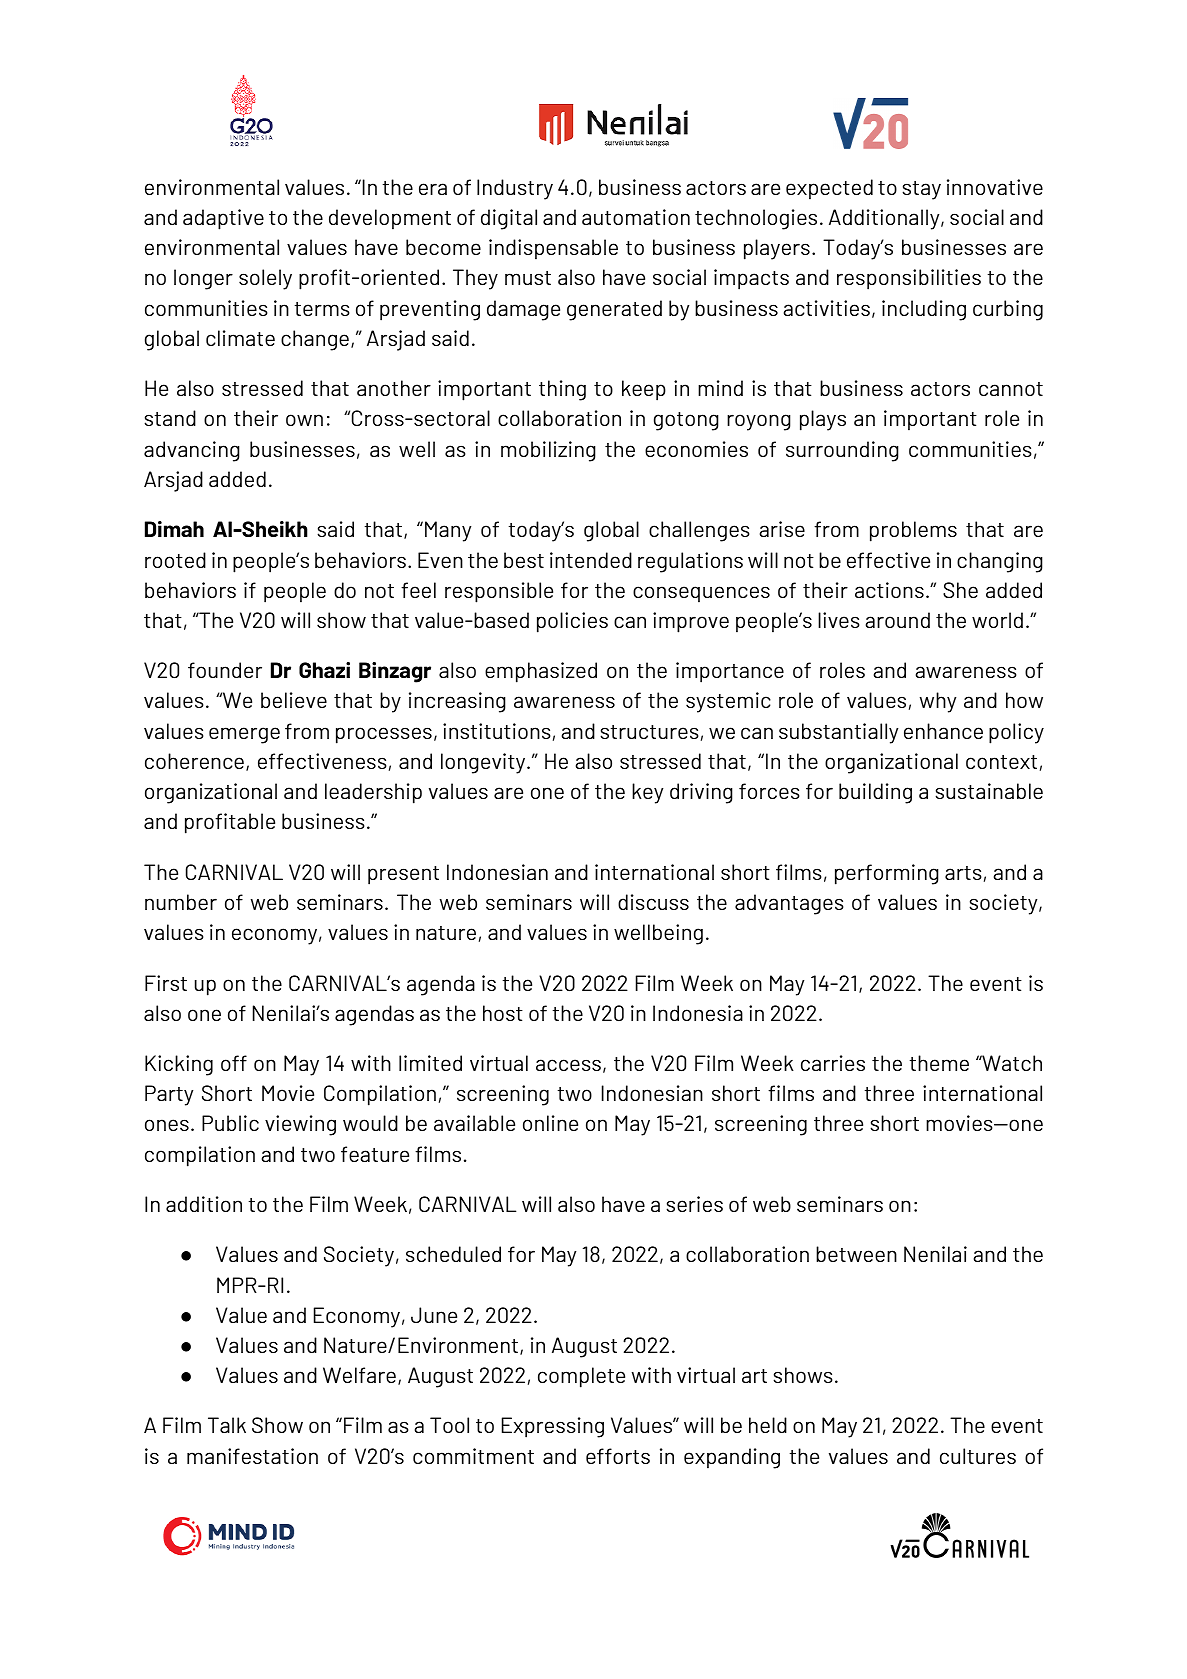 This page has height=1679, width=1187. Describe the element at coordinates (875, 793) in the page. I see `building` at that location.
